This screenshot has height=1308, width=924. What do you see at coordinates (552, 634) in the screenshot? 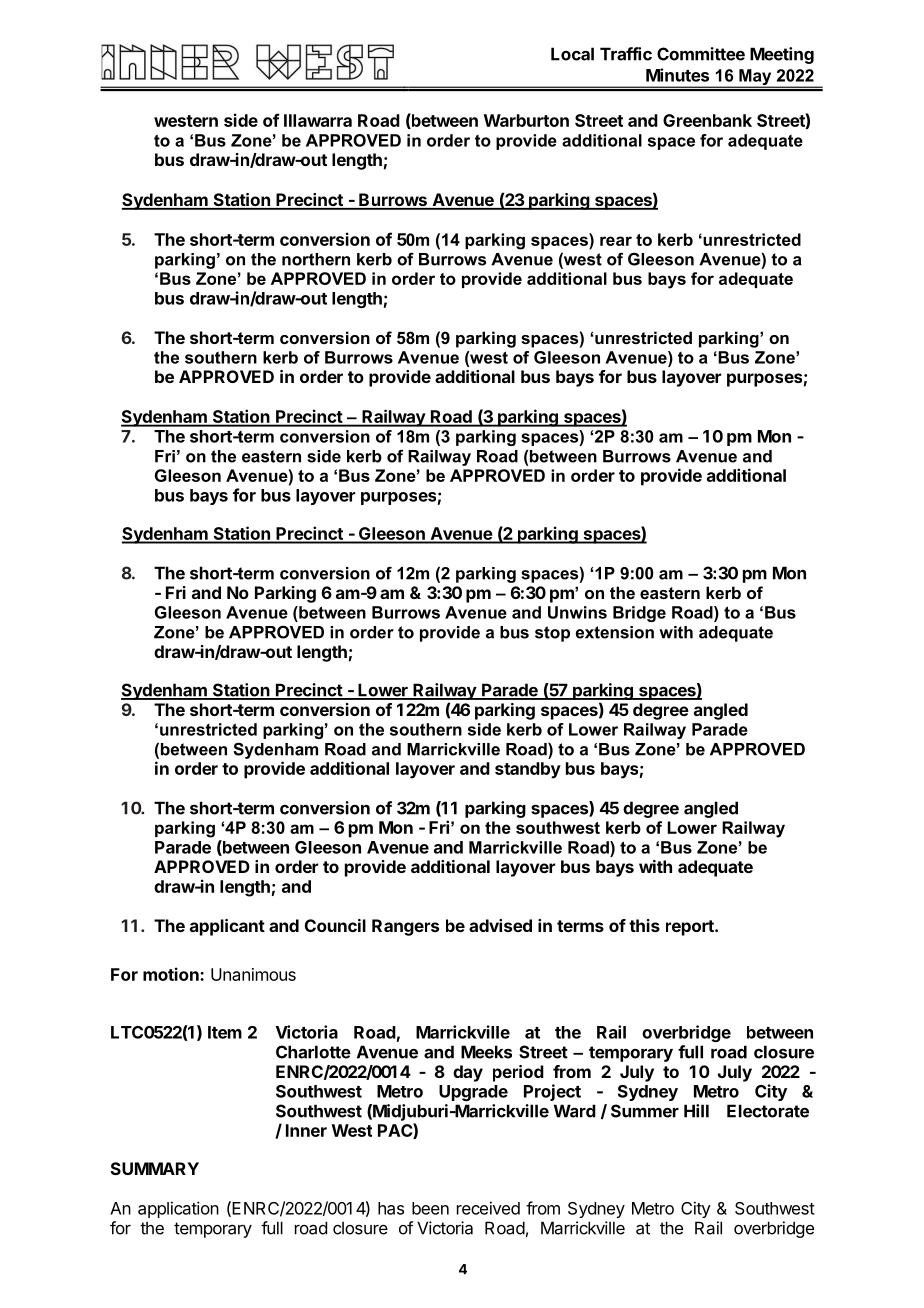
I see `stop` at bounding box center [552, 634].
